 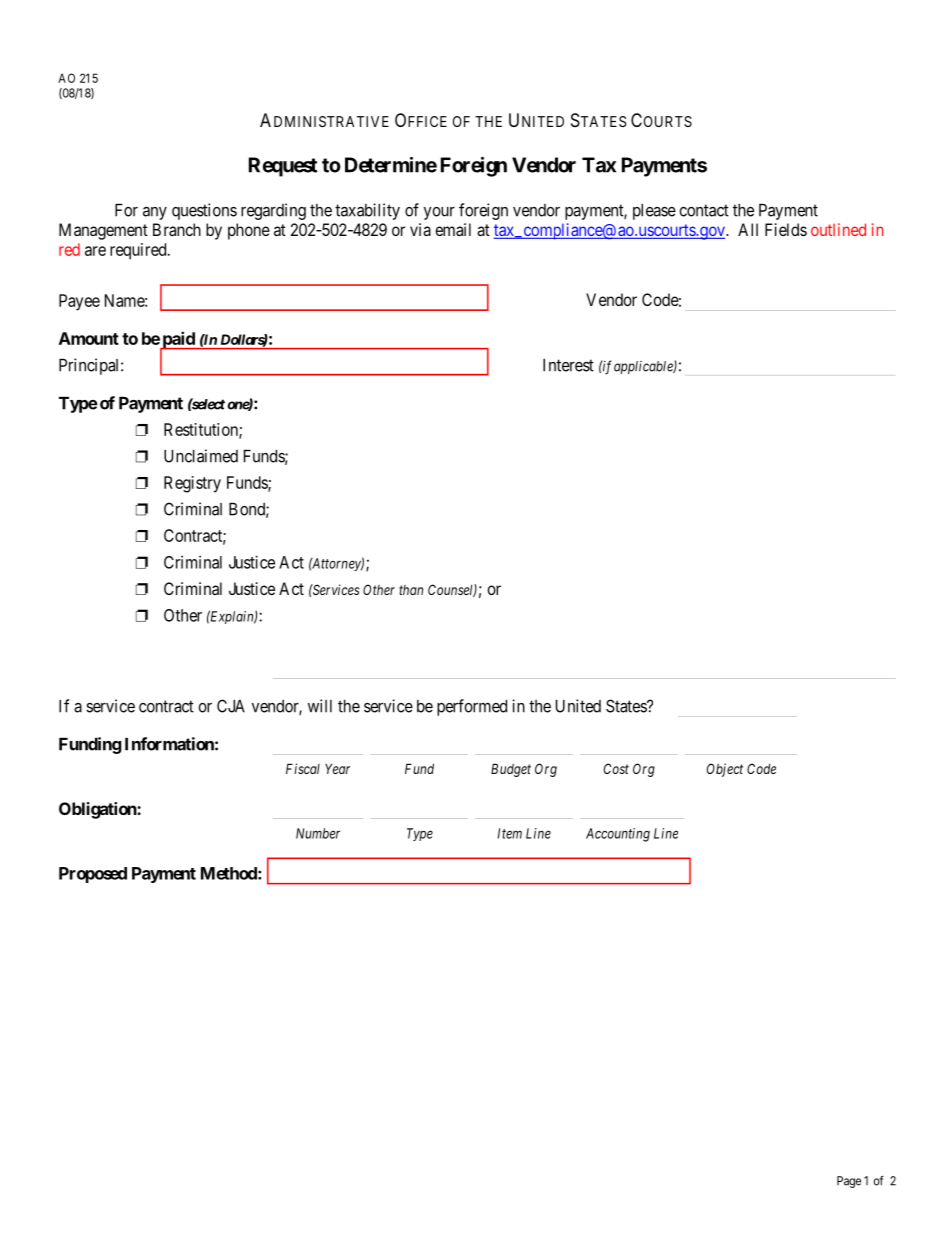 I want to click on any, so click(x=155, y=213).
